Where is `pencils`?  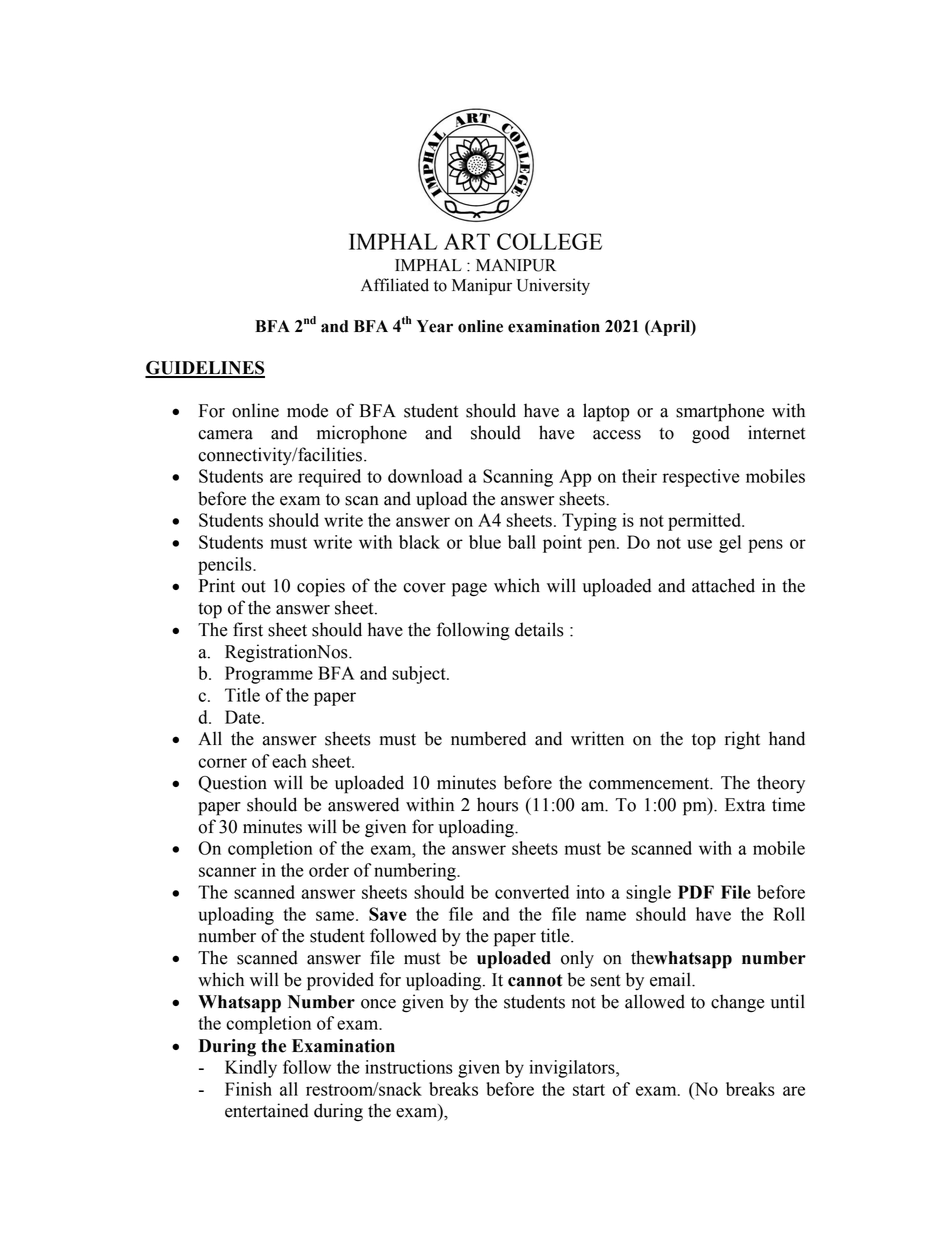 pencils is located at coordinates (226, 566).
